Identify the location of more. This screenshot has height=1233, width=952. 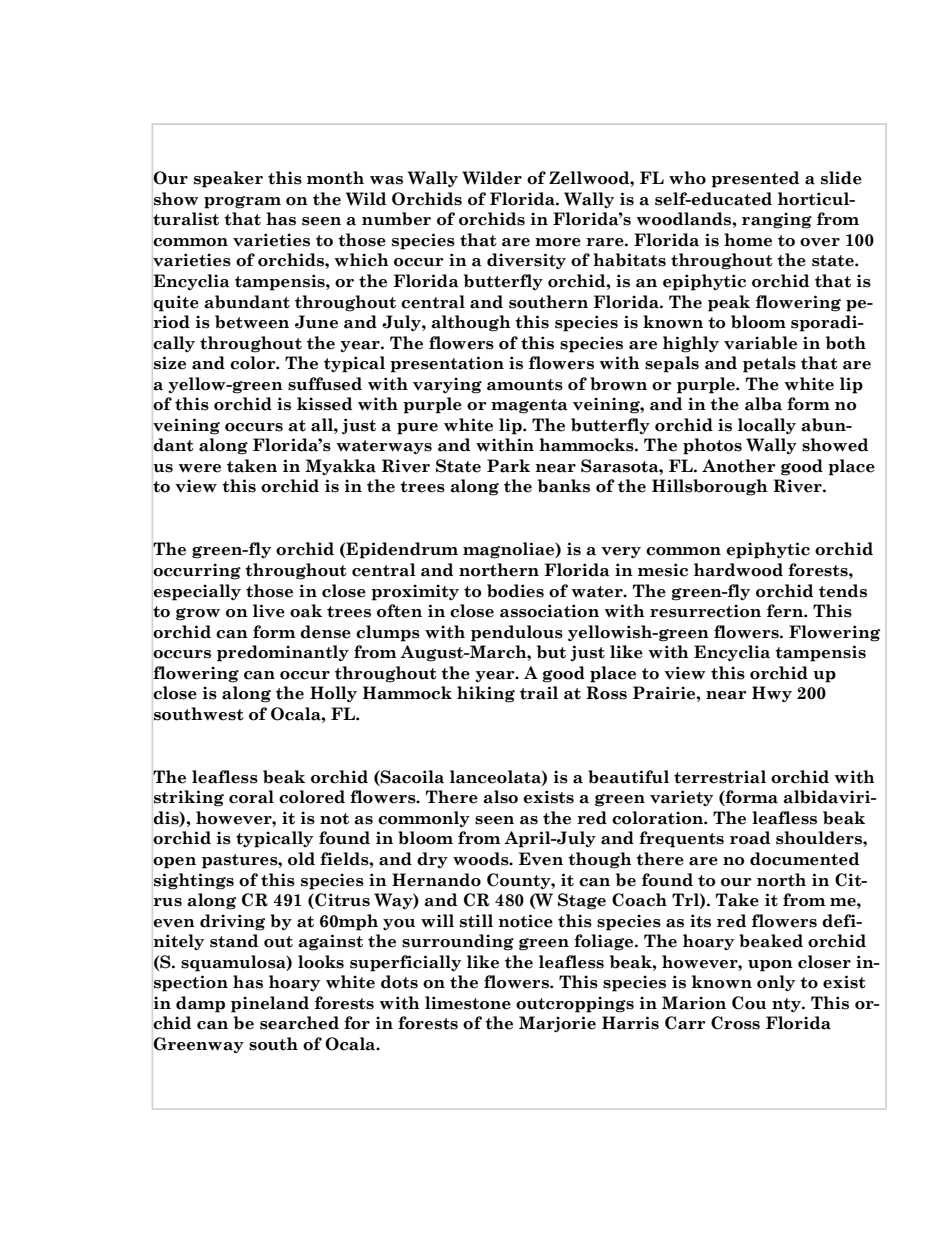
(558, 242).
